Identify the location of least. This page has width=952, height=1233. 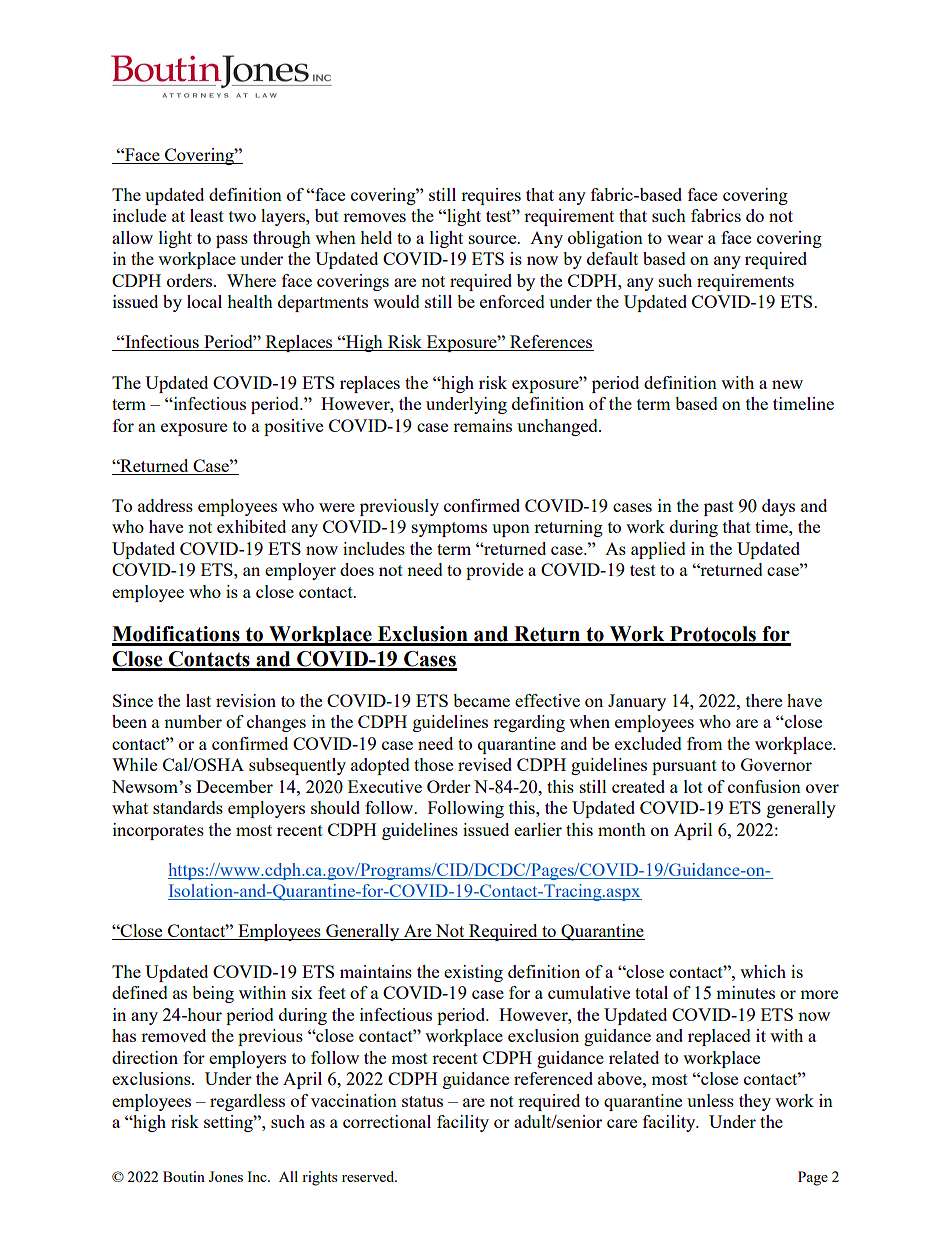
(207, 215).
